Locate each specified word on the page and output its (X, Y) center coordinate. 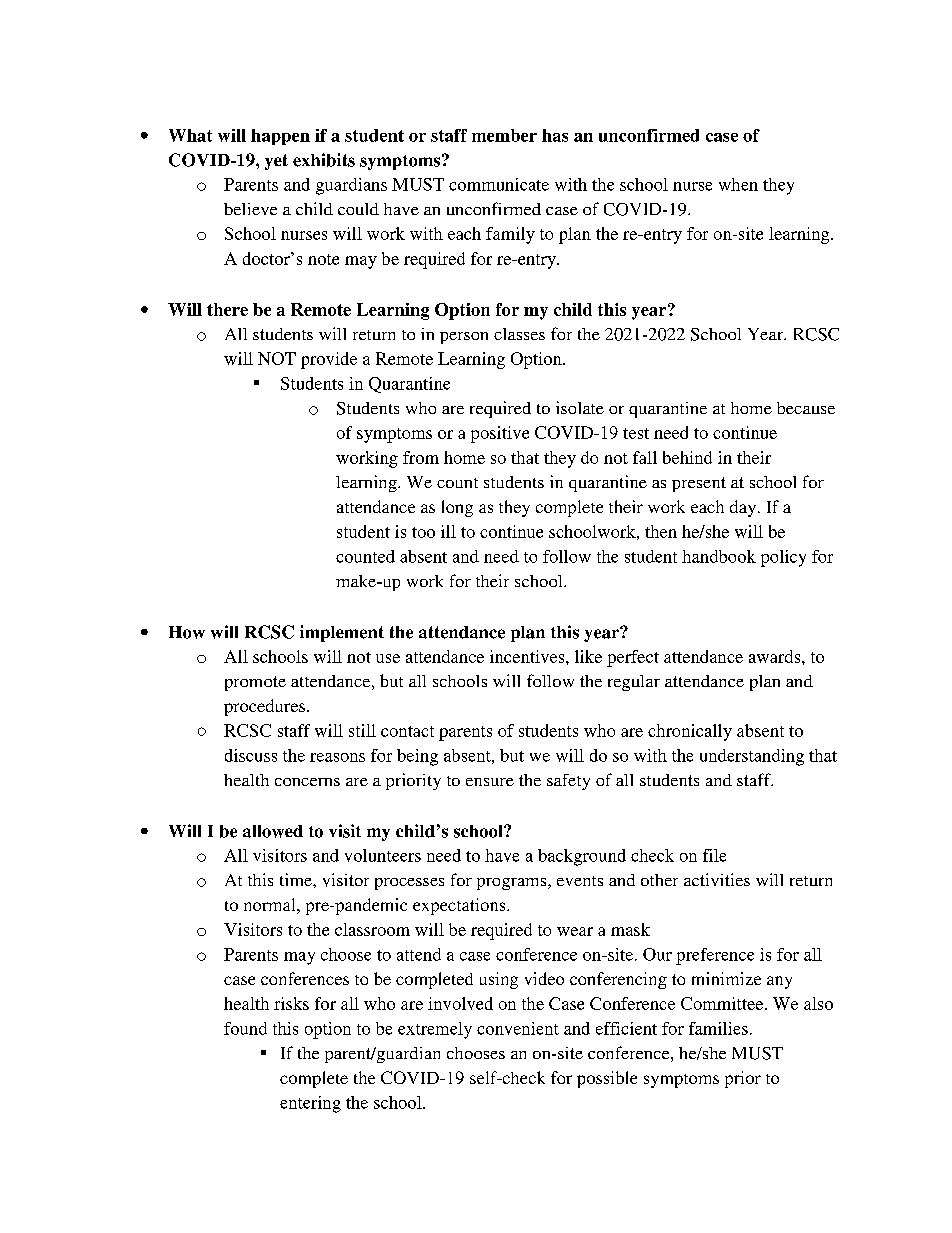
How (187, 632)
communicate (499, 184)
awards (776, 656)
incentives (528, 656)
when (738, 184)
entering (310, 1104)
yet (276, 162)
